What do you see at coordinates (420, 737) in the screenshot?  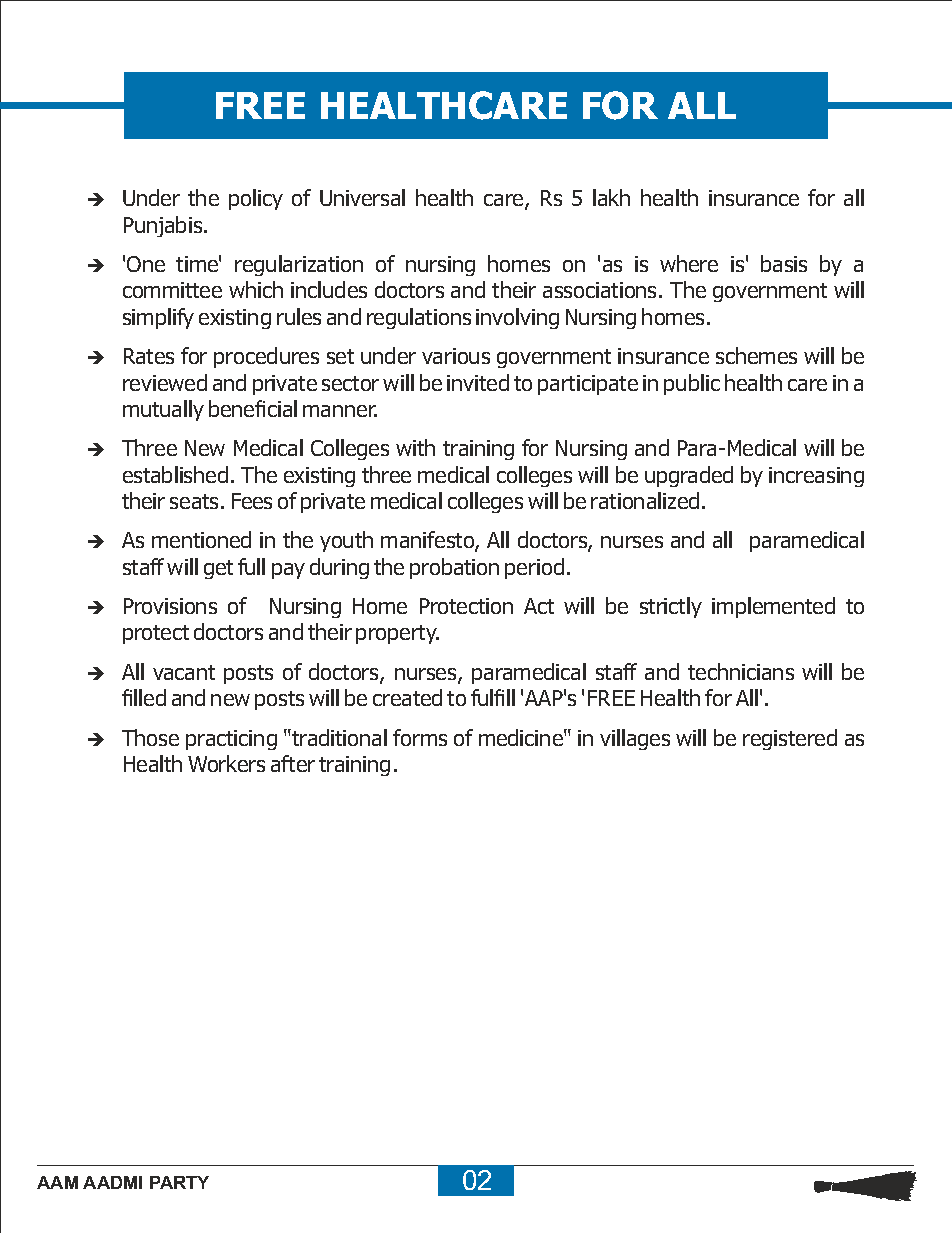 I see `forms` at bounding box center [420, 737].
